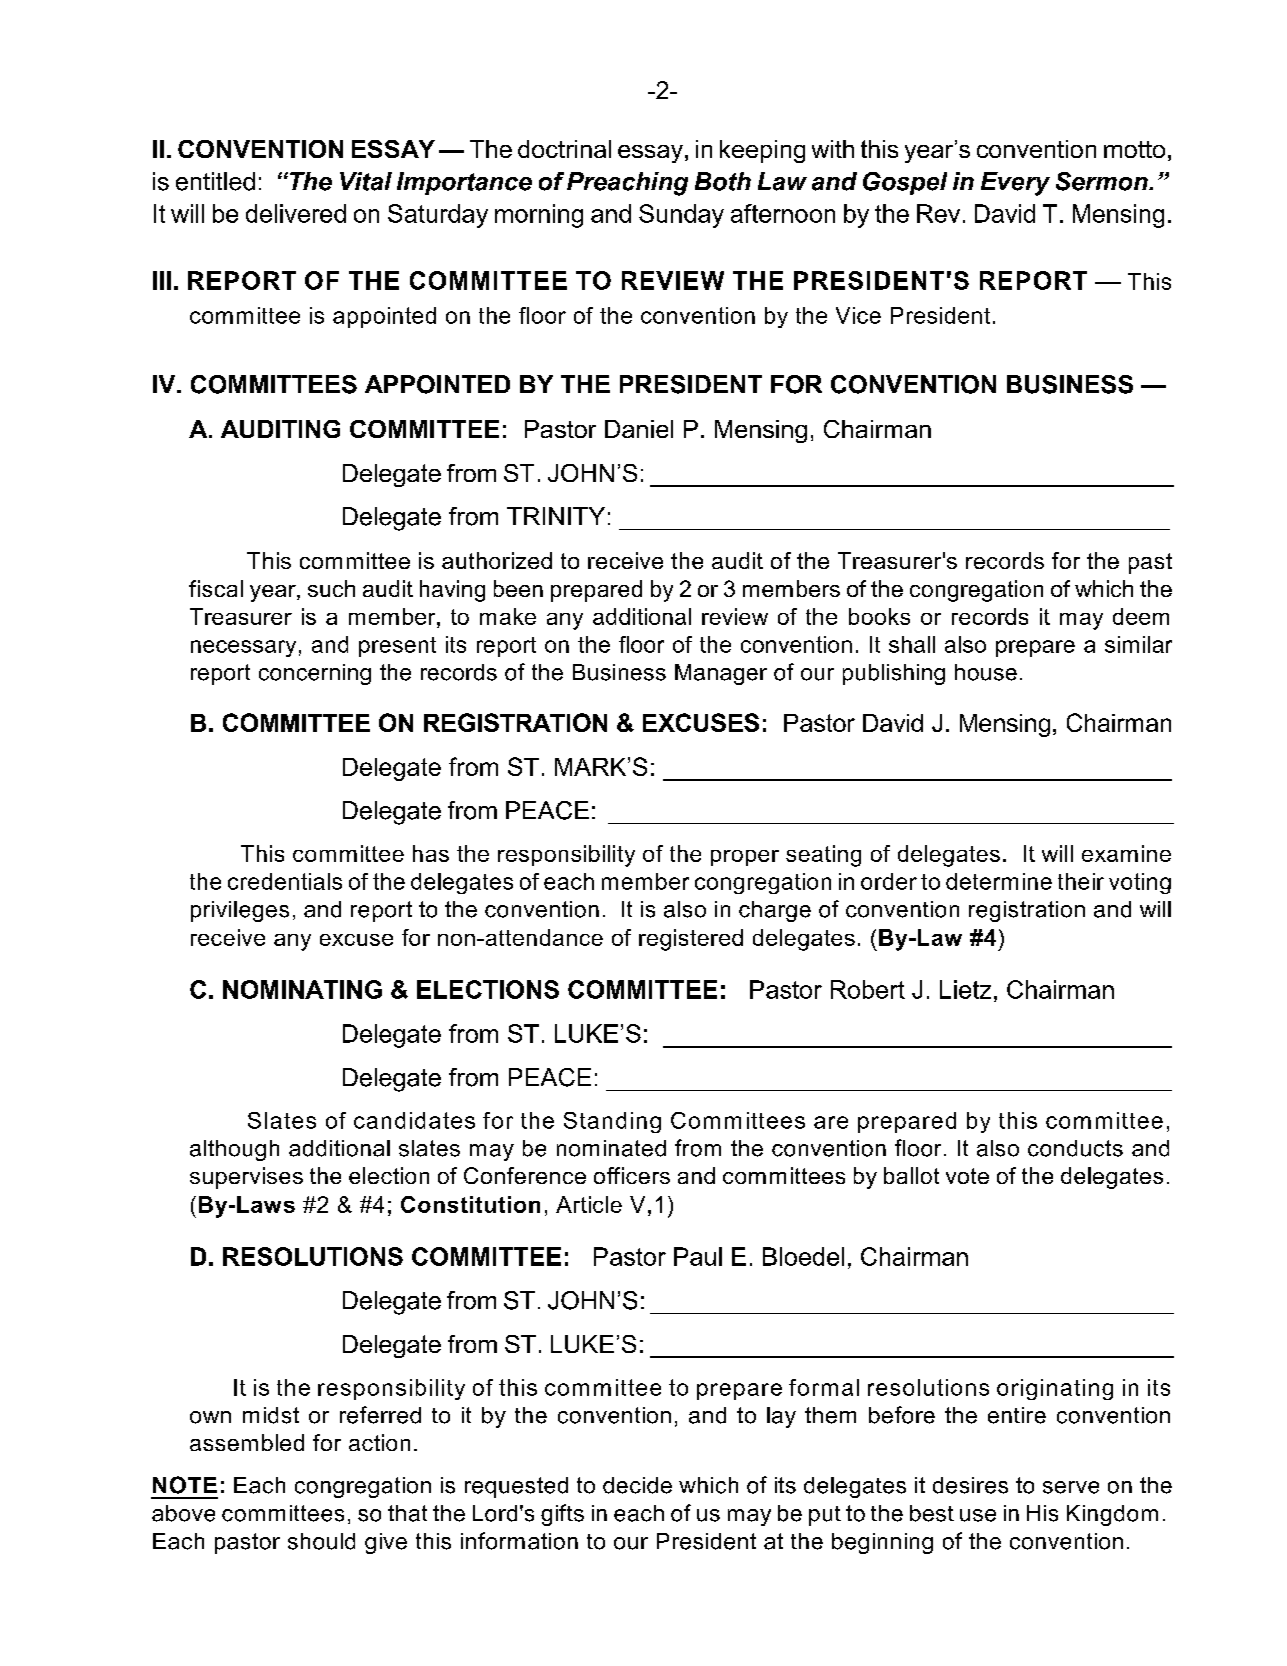 Image resolution: width=1287 pixels, height=1666 pixels. What do you see at coordinates (637, 1485) in the screenshot?
I see `decide` at bounding box center [637, 1485].
